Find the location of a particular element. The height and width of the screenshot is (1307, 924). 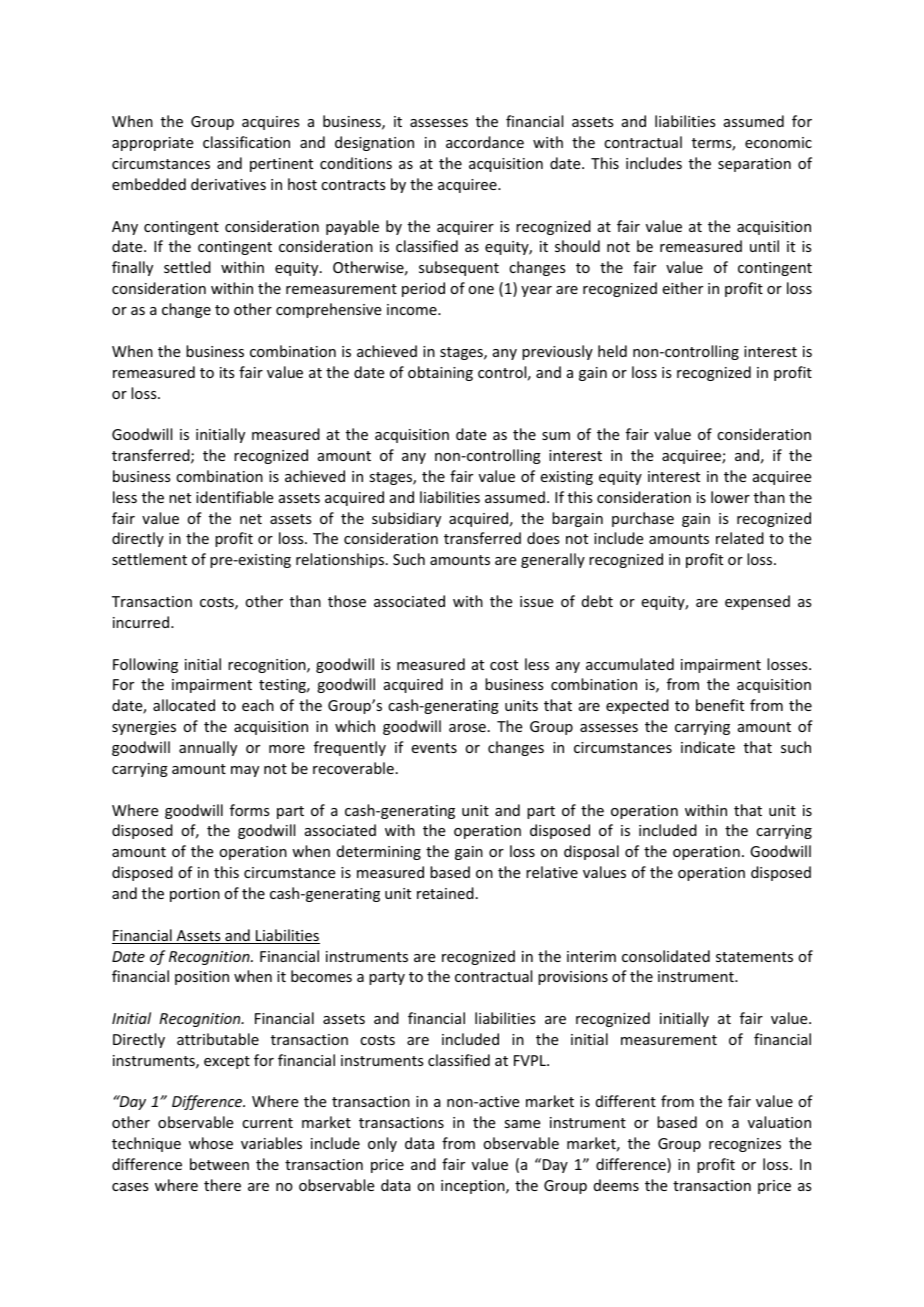

separation is located at coordinates (754, 165).
